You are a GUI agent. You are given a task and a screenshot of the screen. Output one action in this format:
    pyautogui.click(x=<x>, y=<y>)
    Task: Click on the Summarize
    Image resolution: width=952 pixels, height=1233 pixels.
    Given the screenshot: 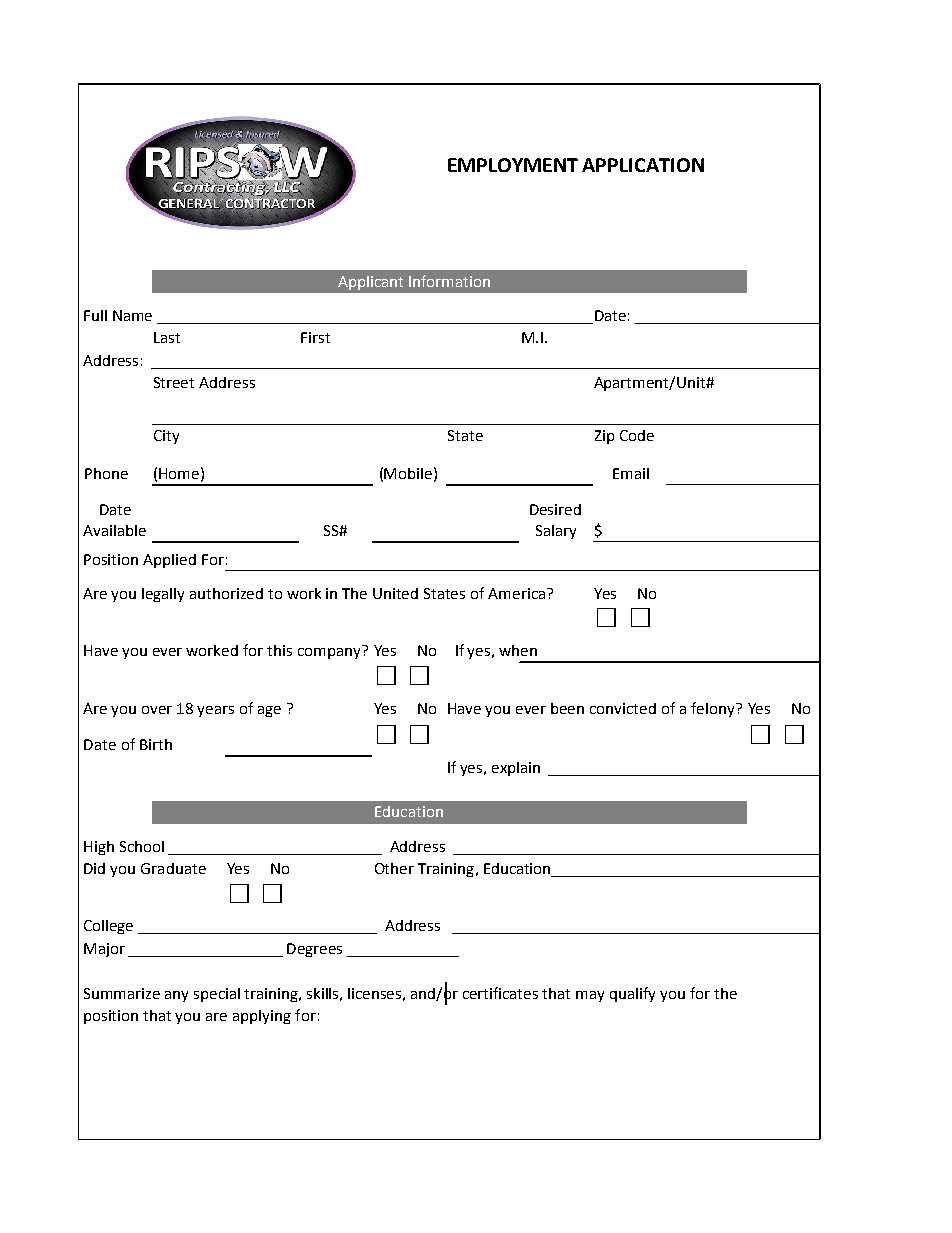 What is the action you would take?
    pyautogui.click(x=122, y=993)
